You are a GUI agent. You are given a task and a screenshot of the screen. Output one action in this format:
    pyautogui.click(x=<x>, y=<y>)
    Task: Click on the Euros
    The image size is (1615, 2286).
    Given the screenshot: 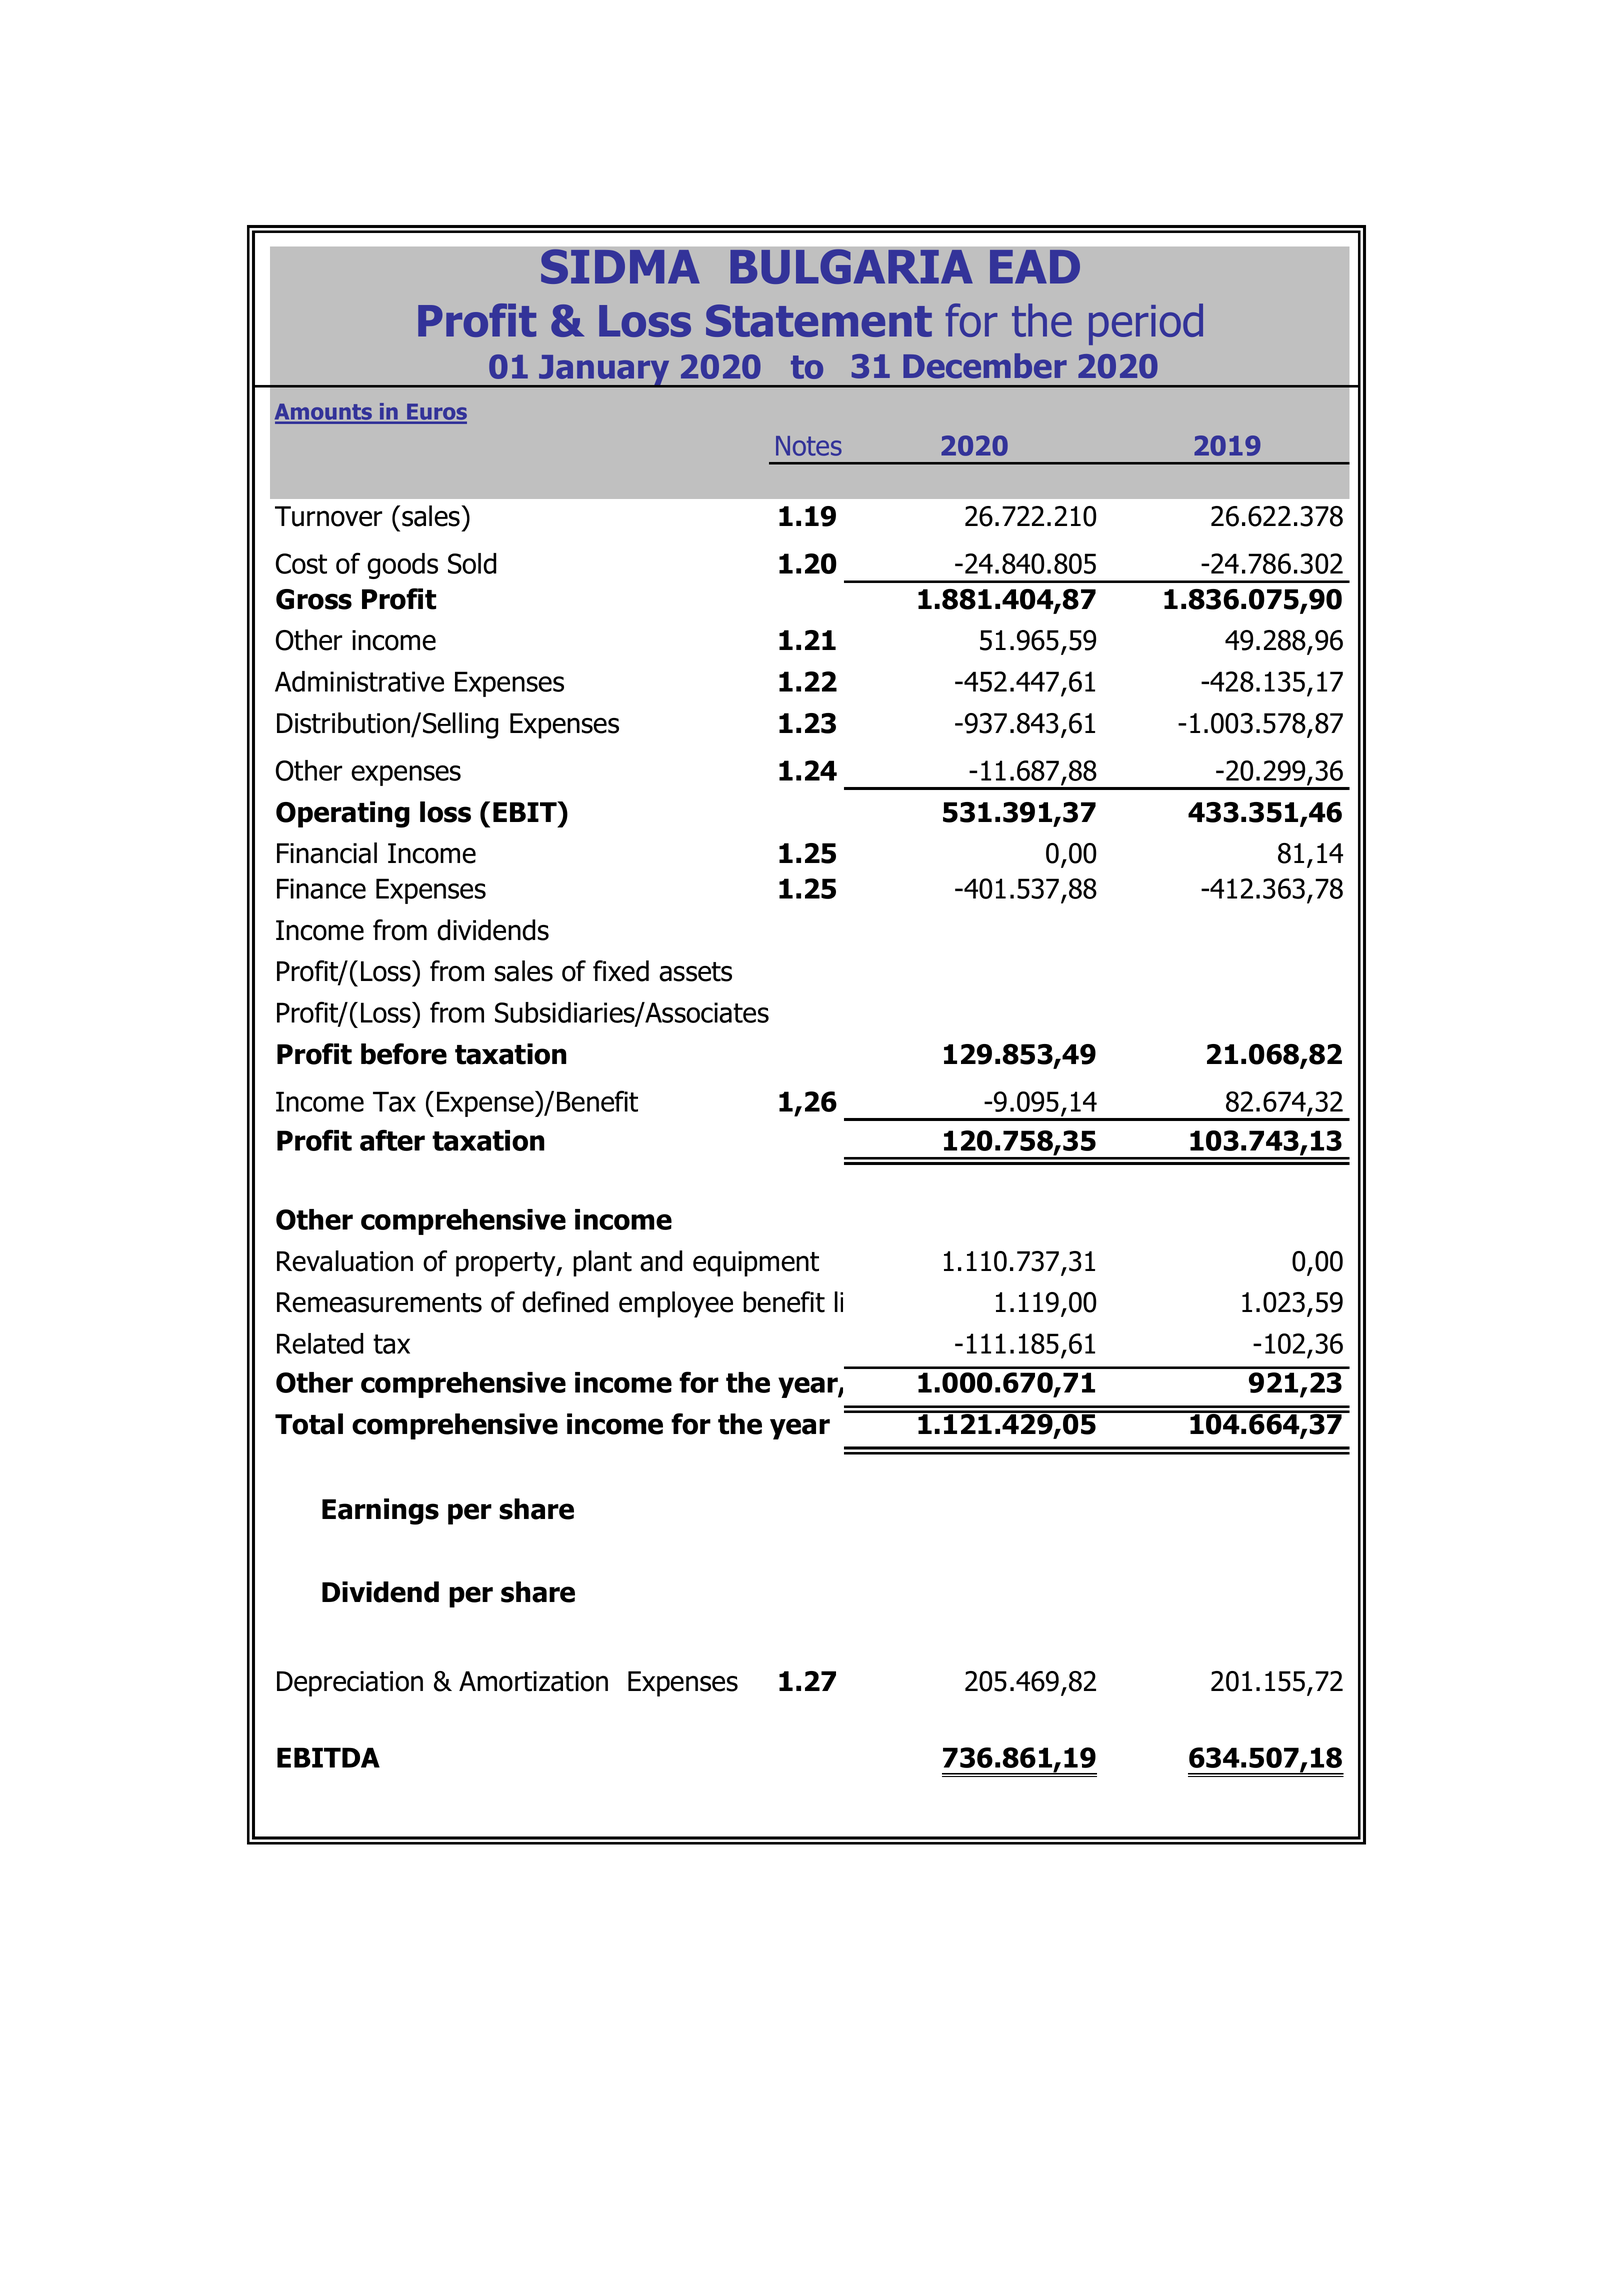 What is the action you would take?
    pyautogui.click(x=436, y=413)
